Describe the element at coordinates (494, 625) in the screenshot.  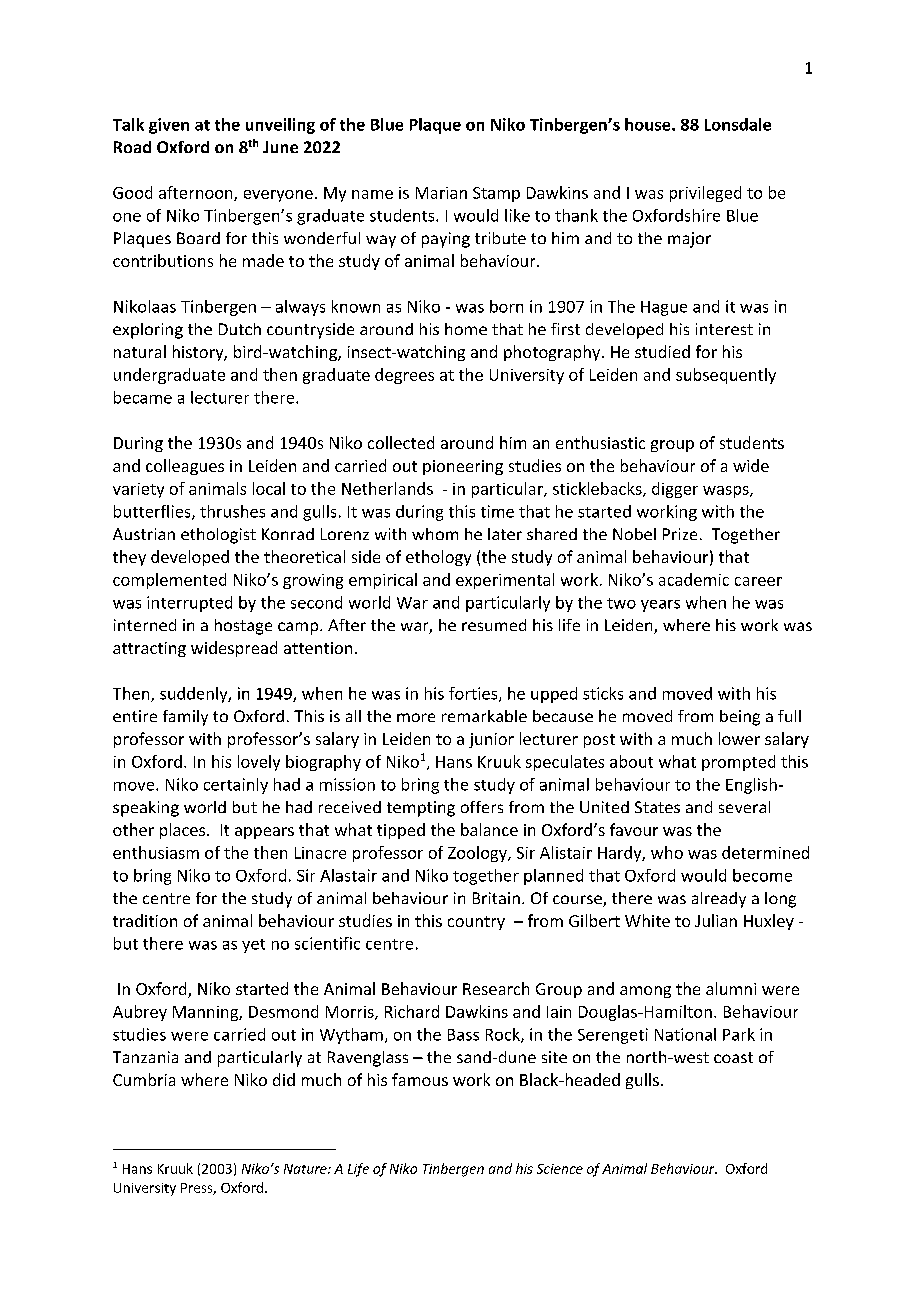
I see `resumed` at that location.
